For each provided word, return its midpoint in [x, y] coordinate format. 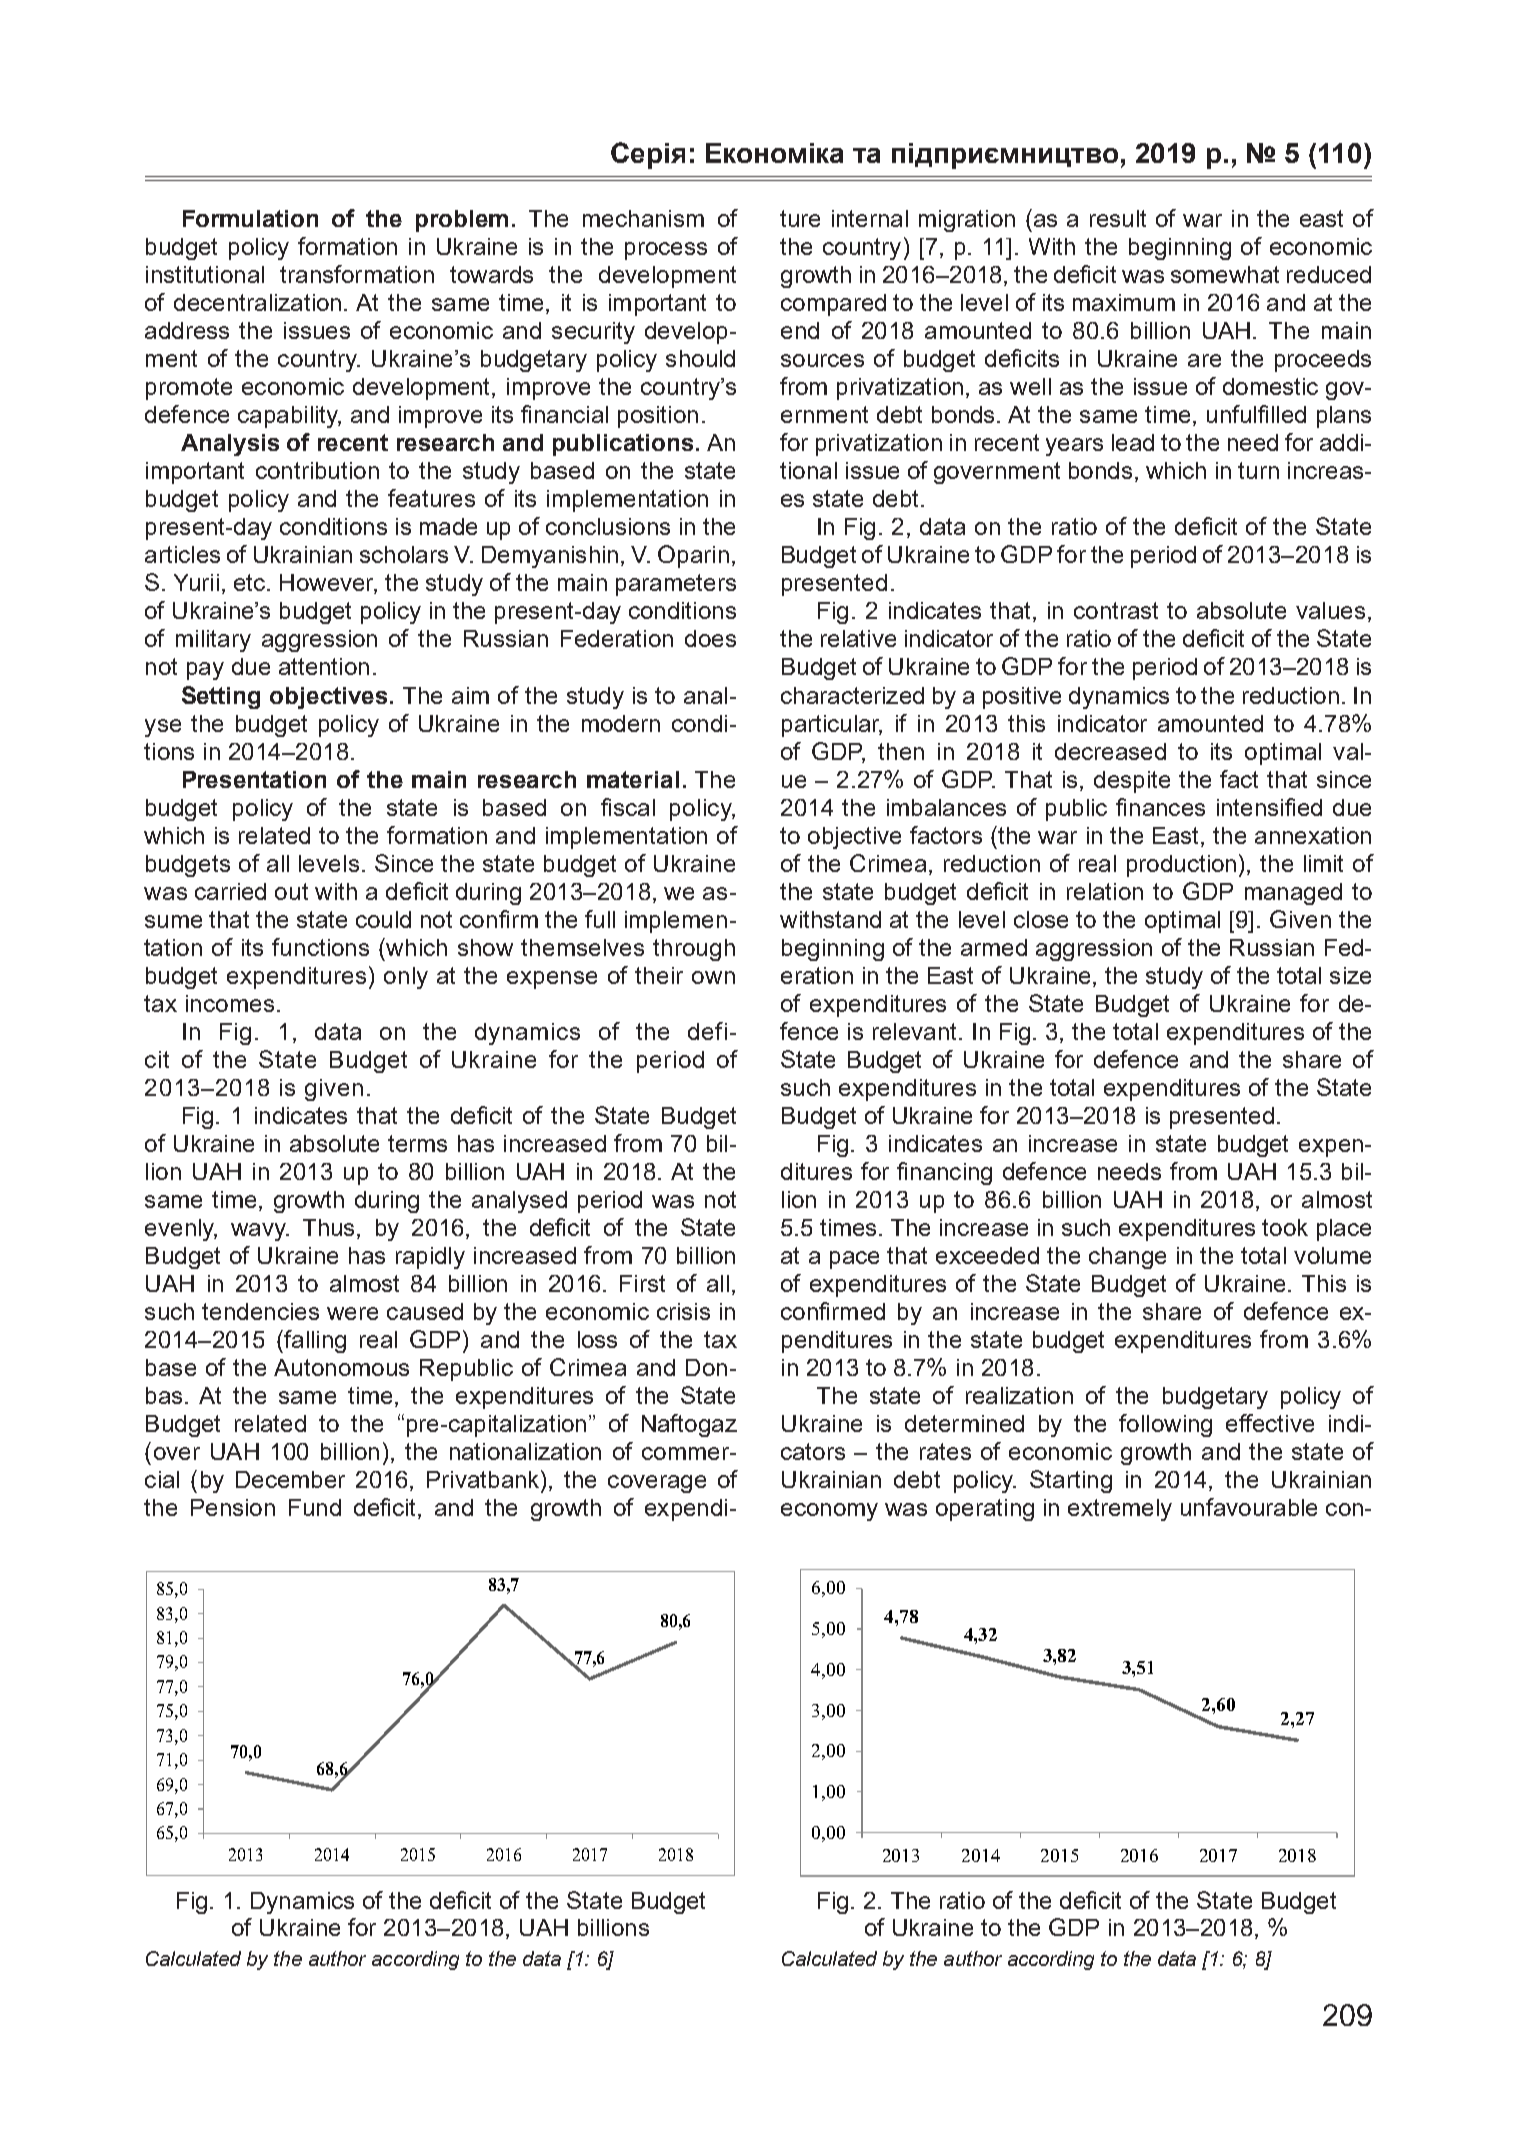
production [1181, 866]
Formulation [250, 218]
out [291, 891]
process [666, 251]
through [694, 950]
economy [829, 1512]
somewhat [1225, 274]
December [290, 1479]
